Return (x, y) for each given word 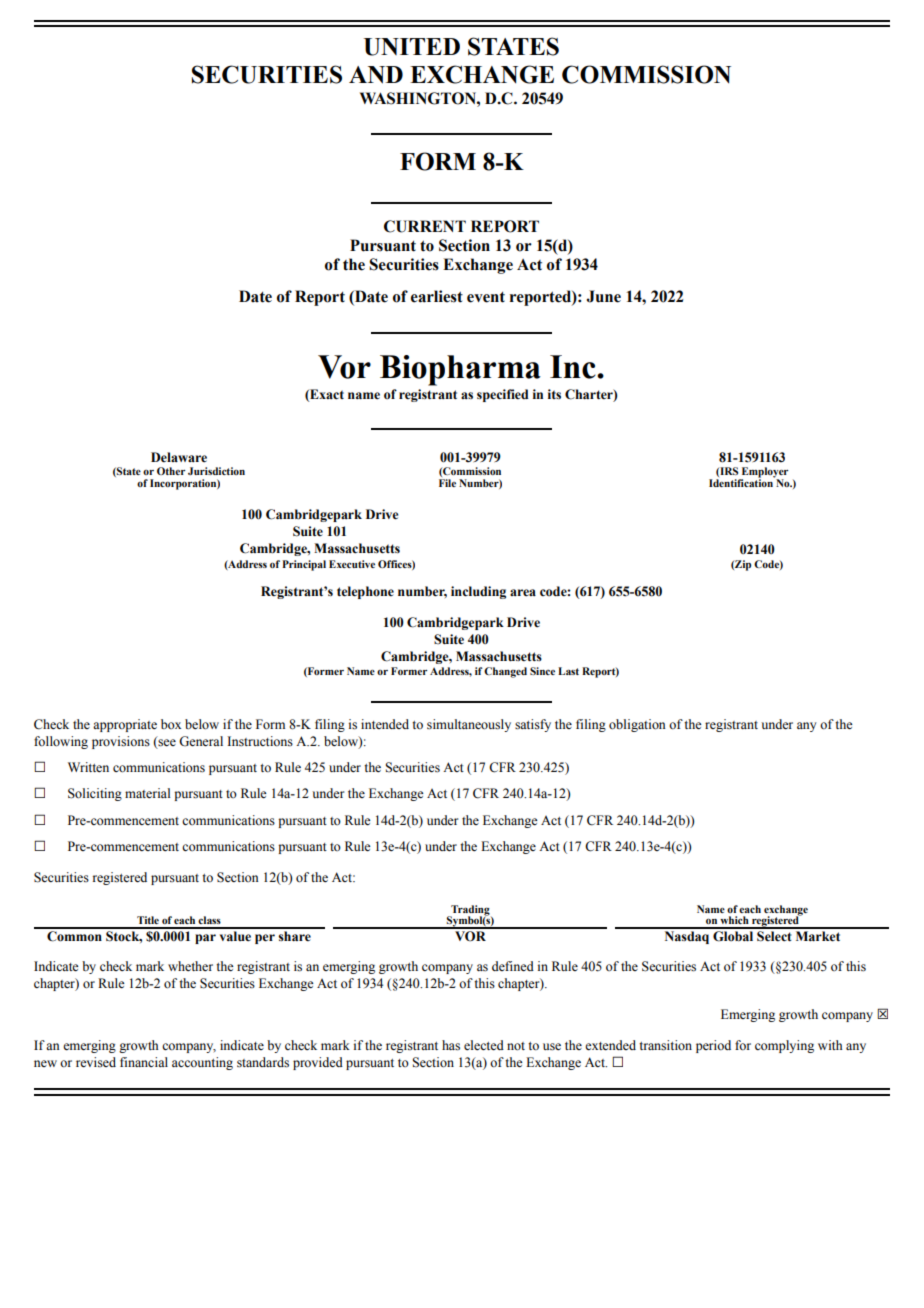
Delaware (179, 457)
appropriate (125, 725)
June (604, 296)
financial (144, 1062)
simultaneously (469, 725)
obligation (637, 725)
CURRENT (425, 226)
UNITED (412, 47)
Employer (764, 473)
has (451, 1045)
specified (502, 395)
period (713, 1046)
